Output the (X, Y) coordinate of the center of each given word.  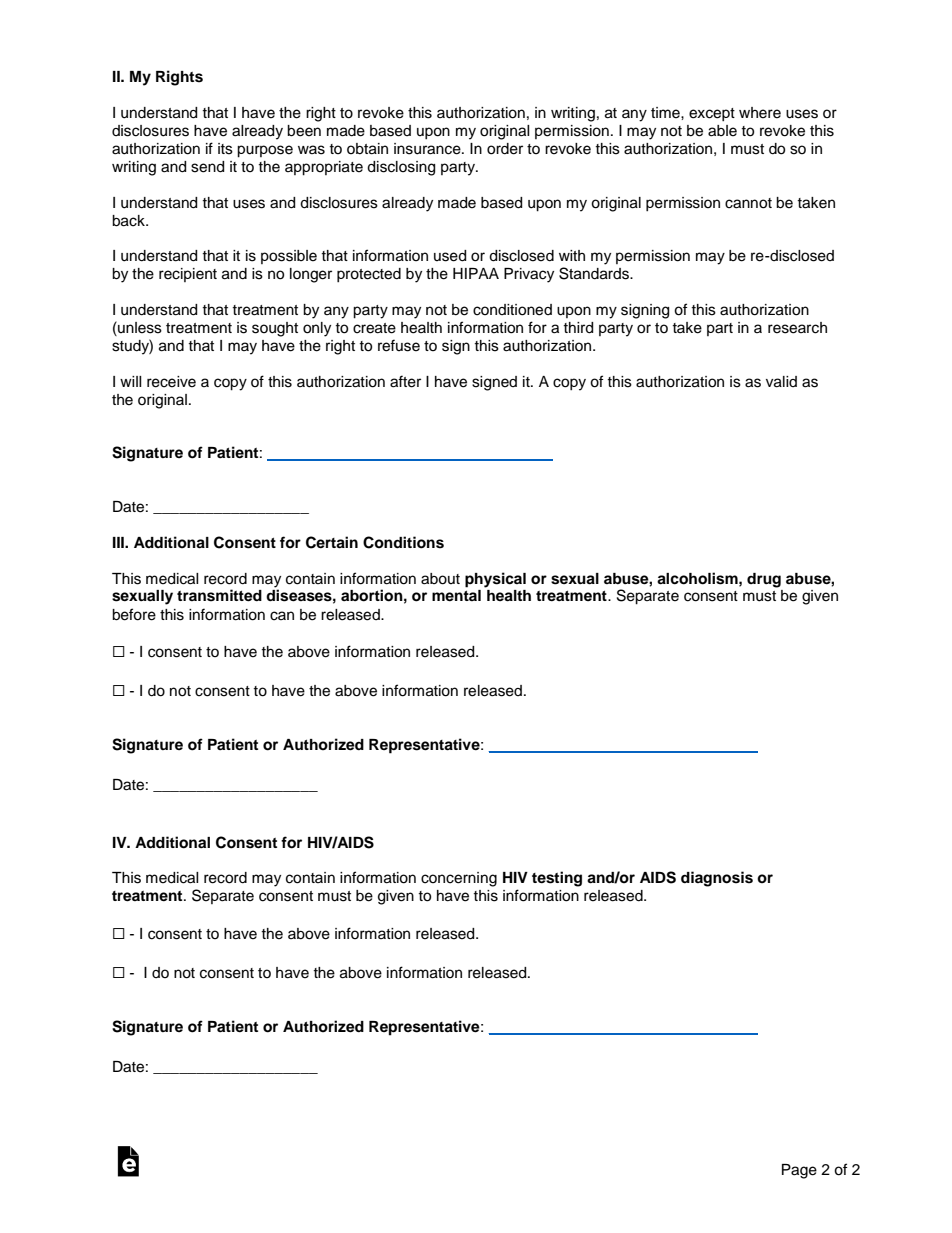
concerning (459, 879)
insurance (428, 149)
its (225, 149)
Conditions (403, 542)
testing (557, 879)
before (134, 614)
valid (781, 382)
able (722, 131)
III (119, 542)
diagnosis (717, 879)
